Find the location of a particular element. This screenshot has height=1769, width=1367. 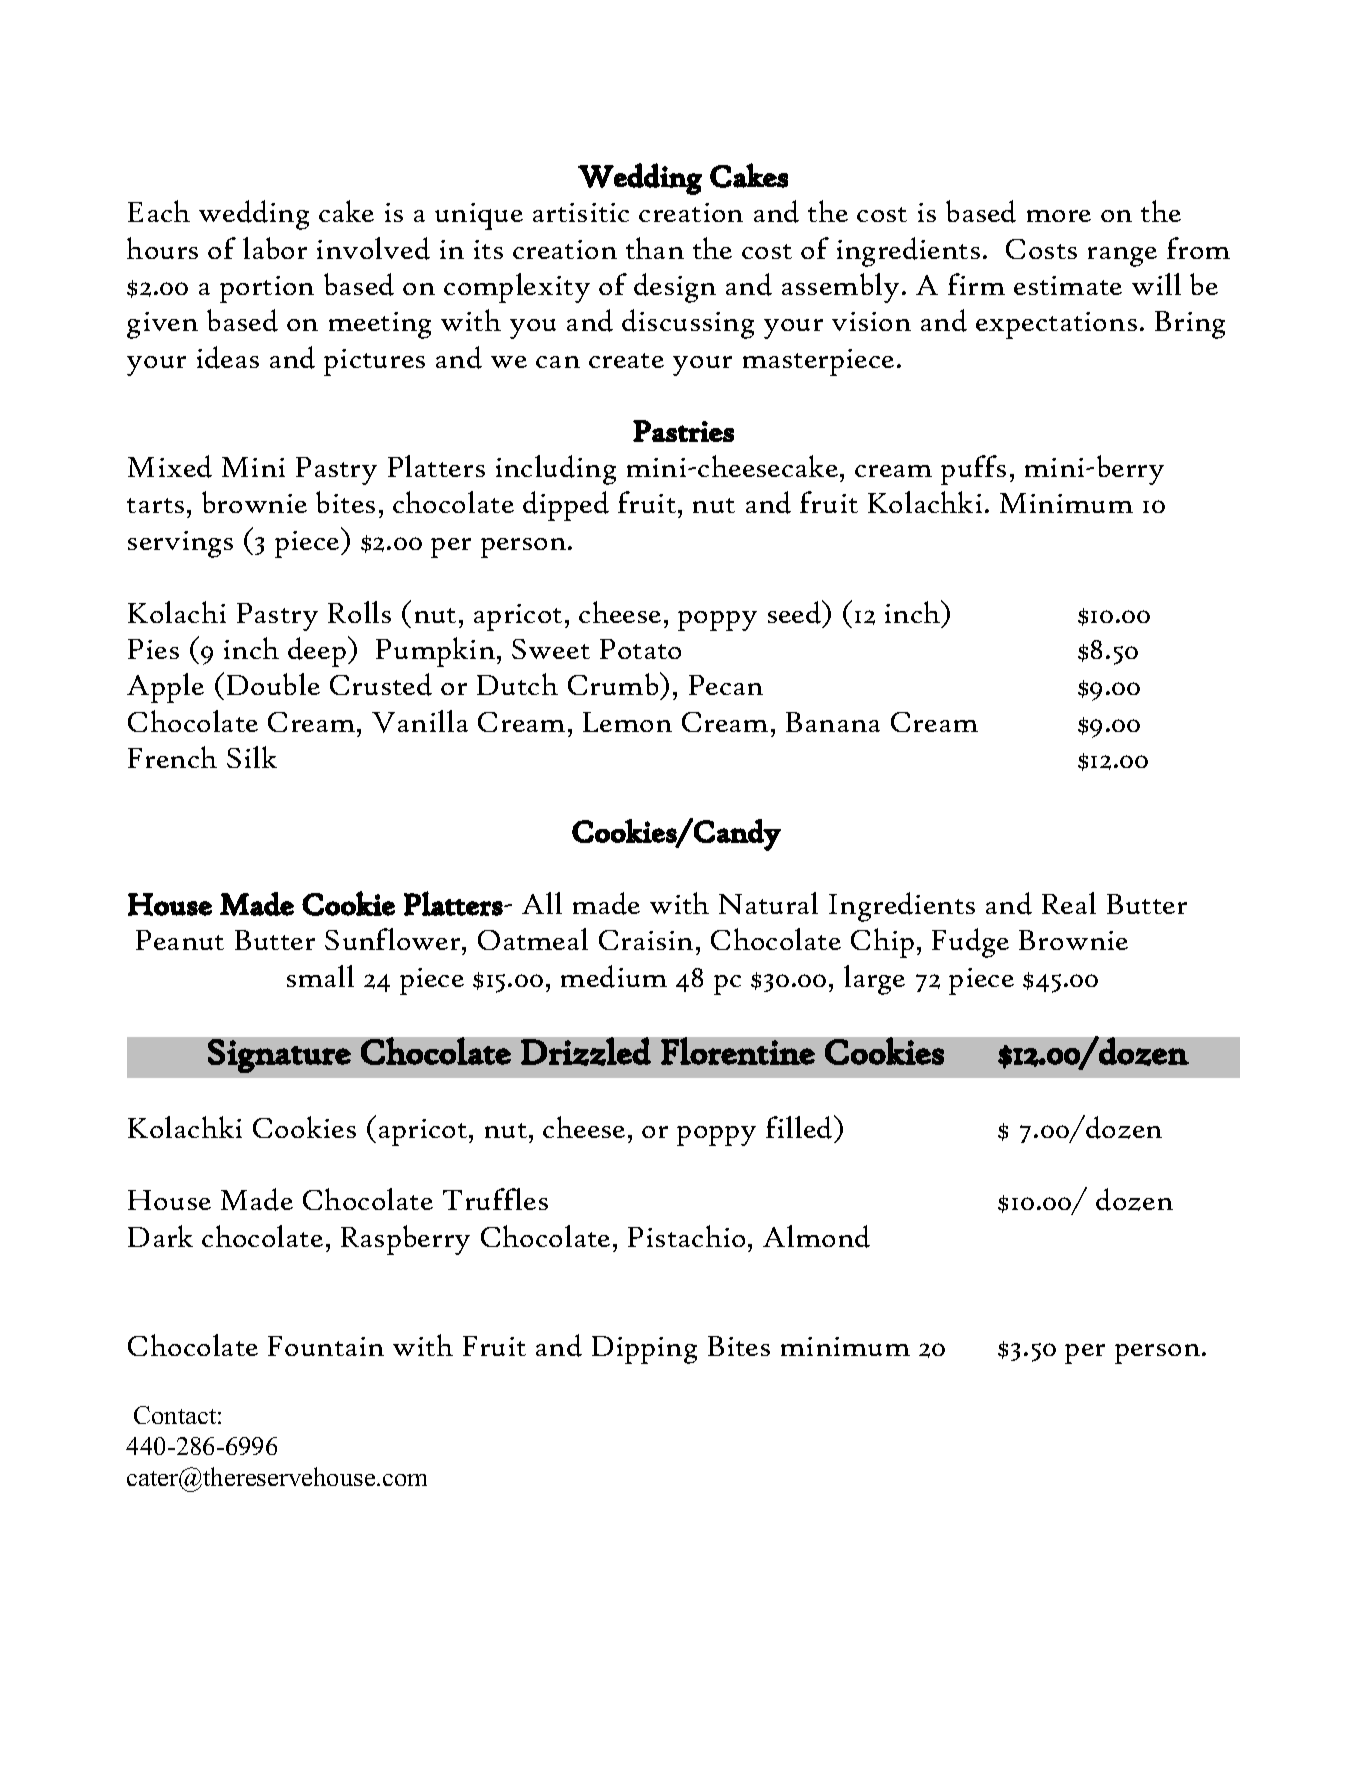

Silk is located at coordinates (252, 757).
